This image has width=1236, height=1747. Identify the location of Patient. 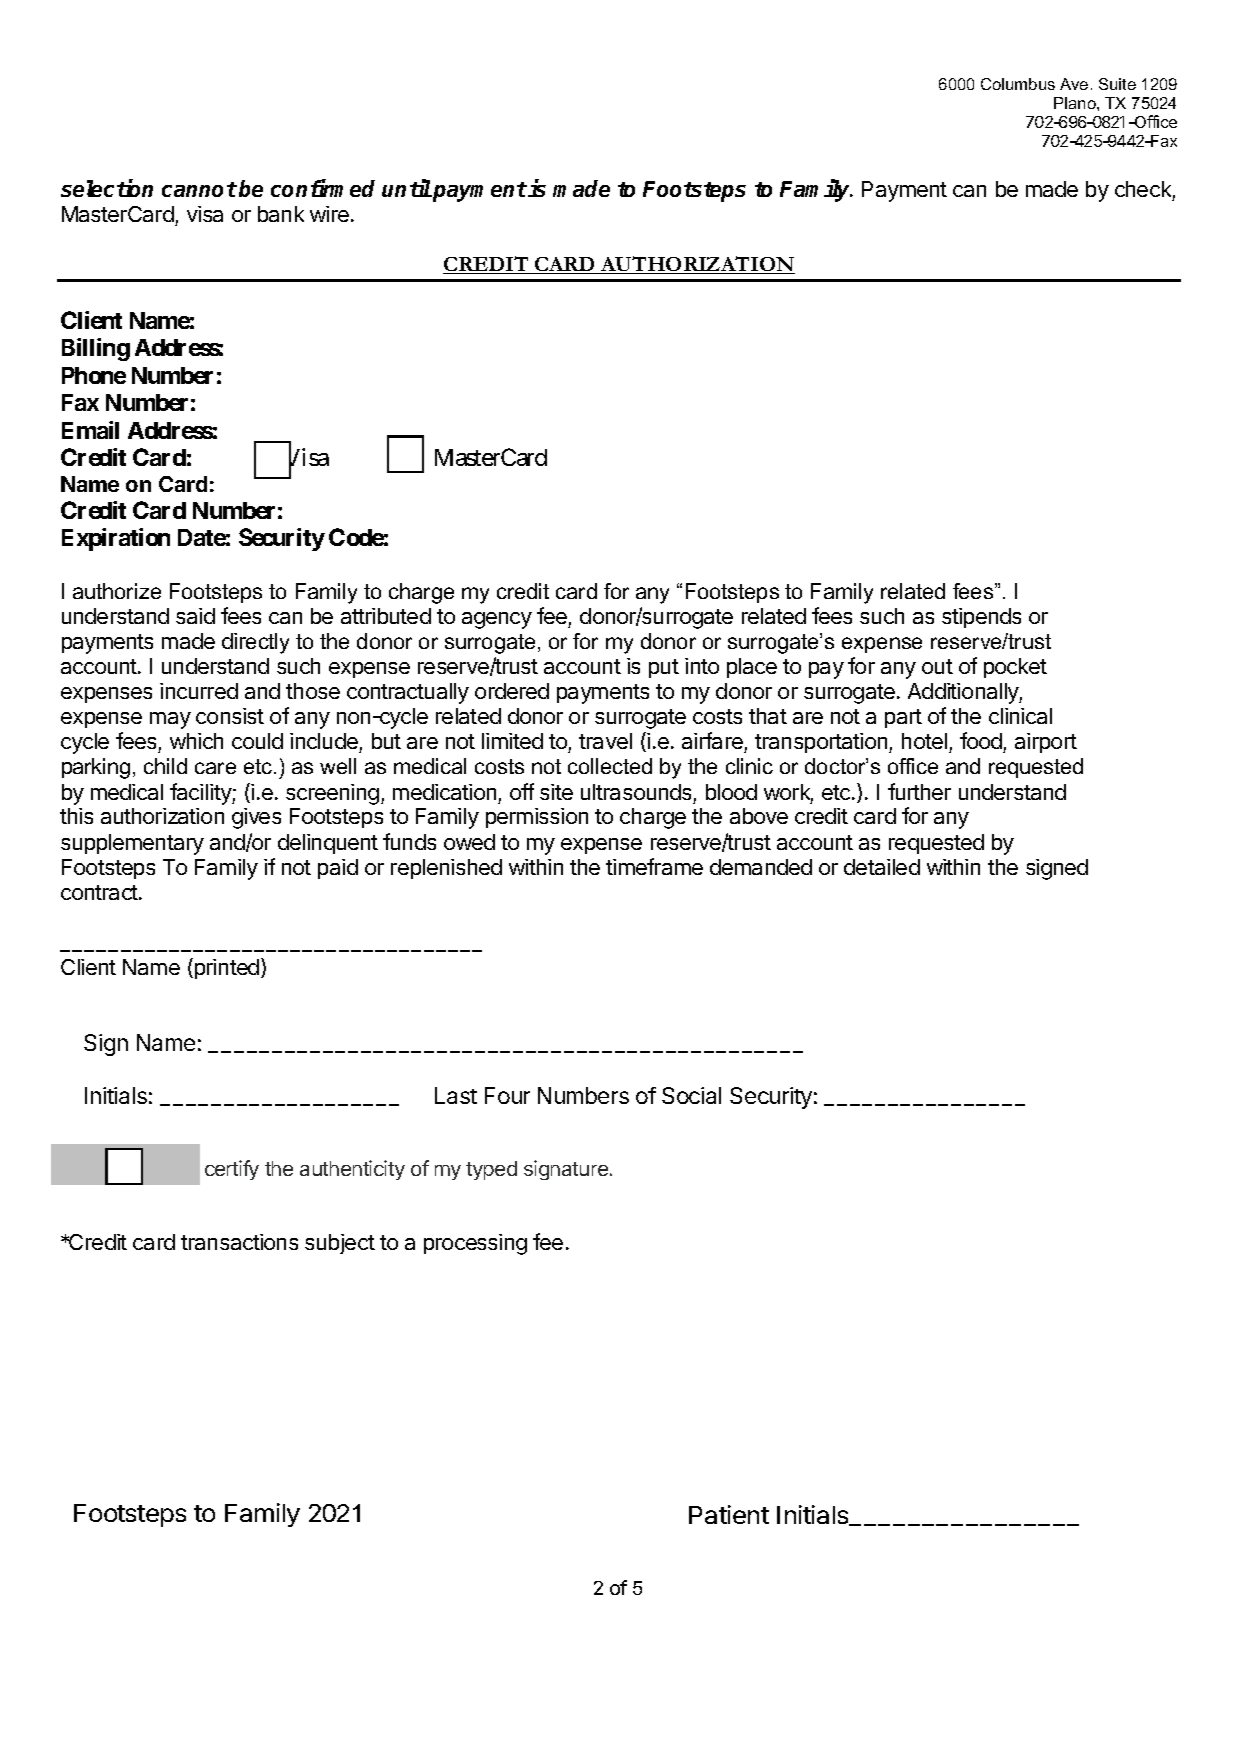
(729, 1514).
